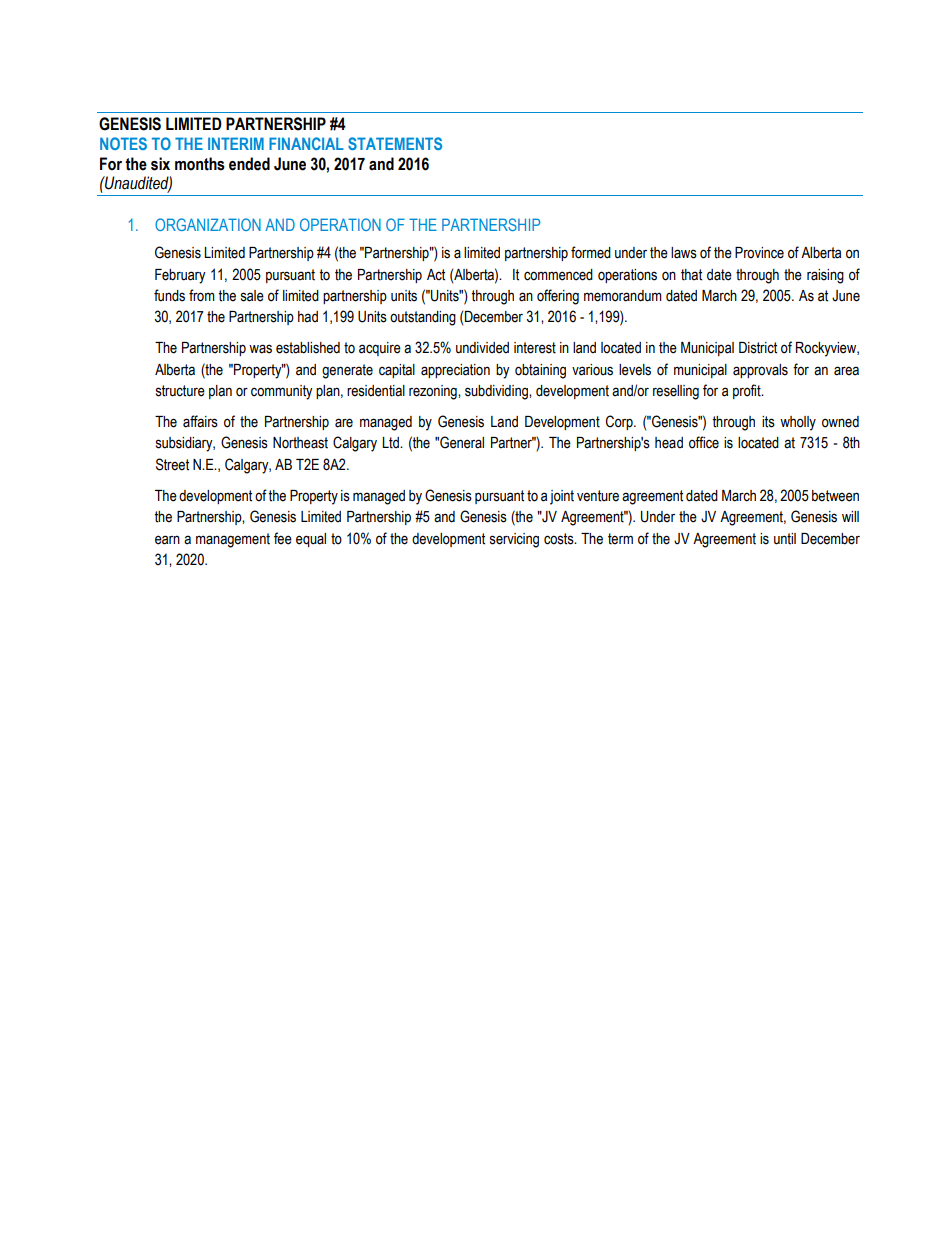 The height and width of the document is (1233, 952). Describe the element at coordinates (514, 540) in the document. I see `servicing` at that location.
